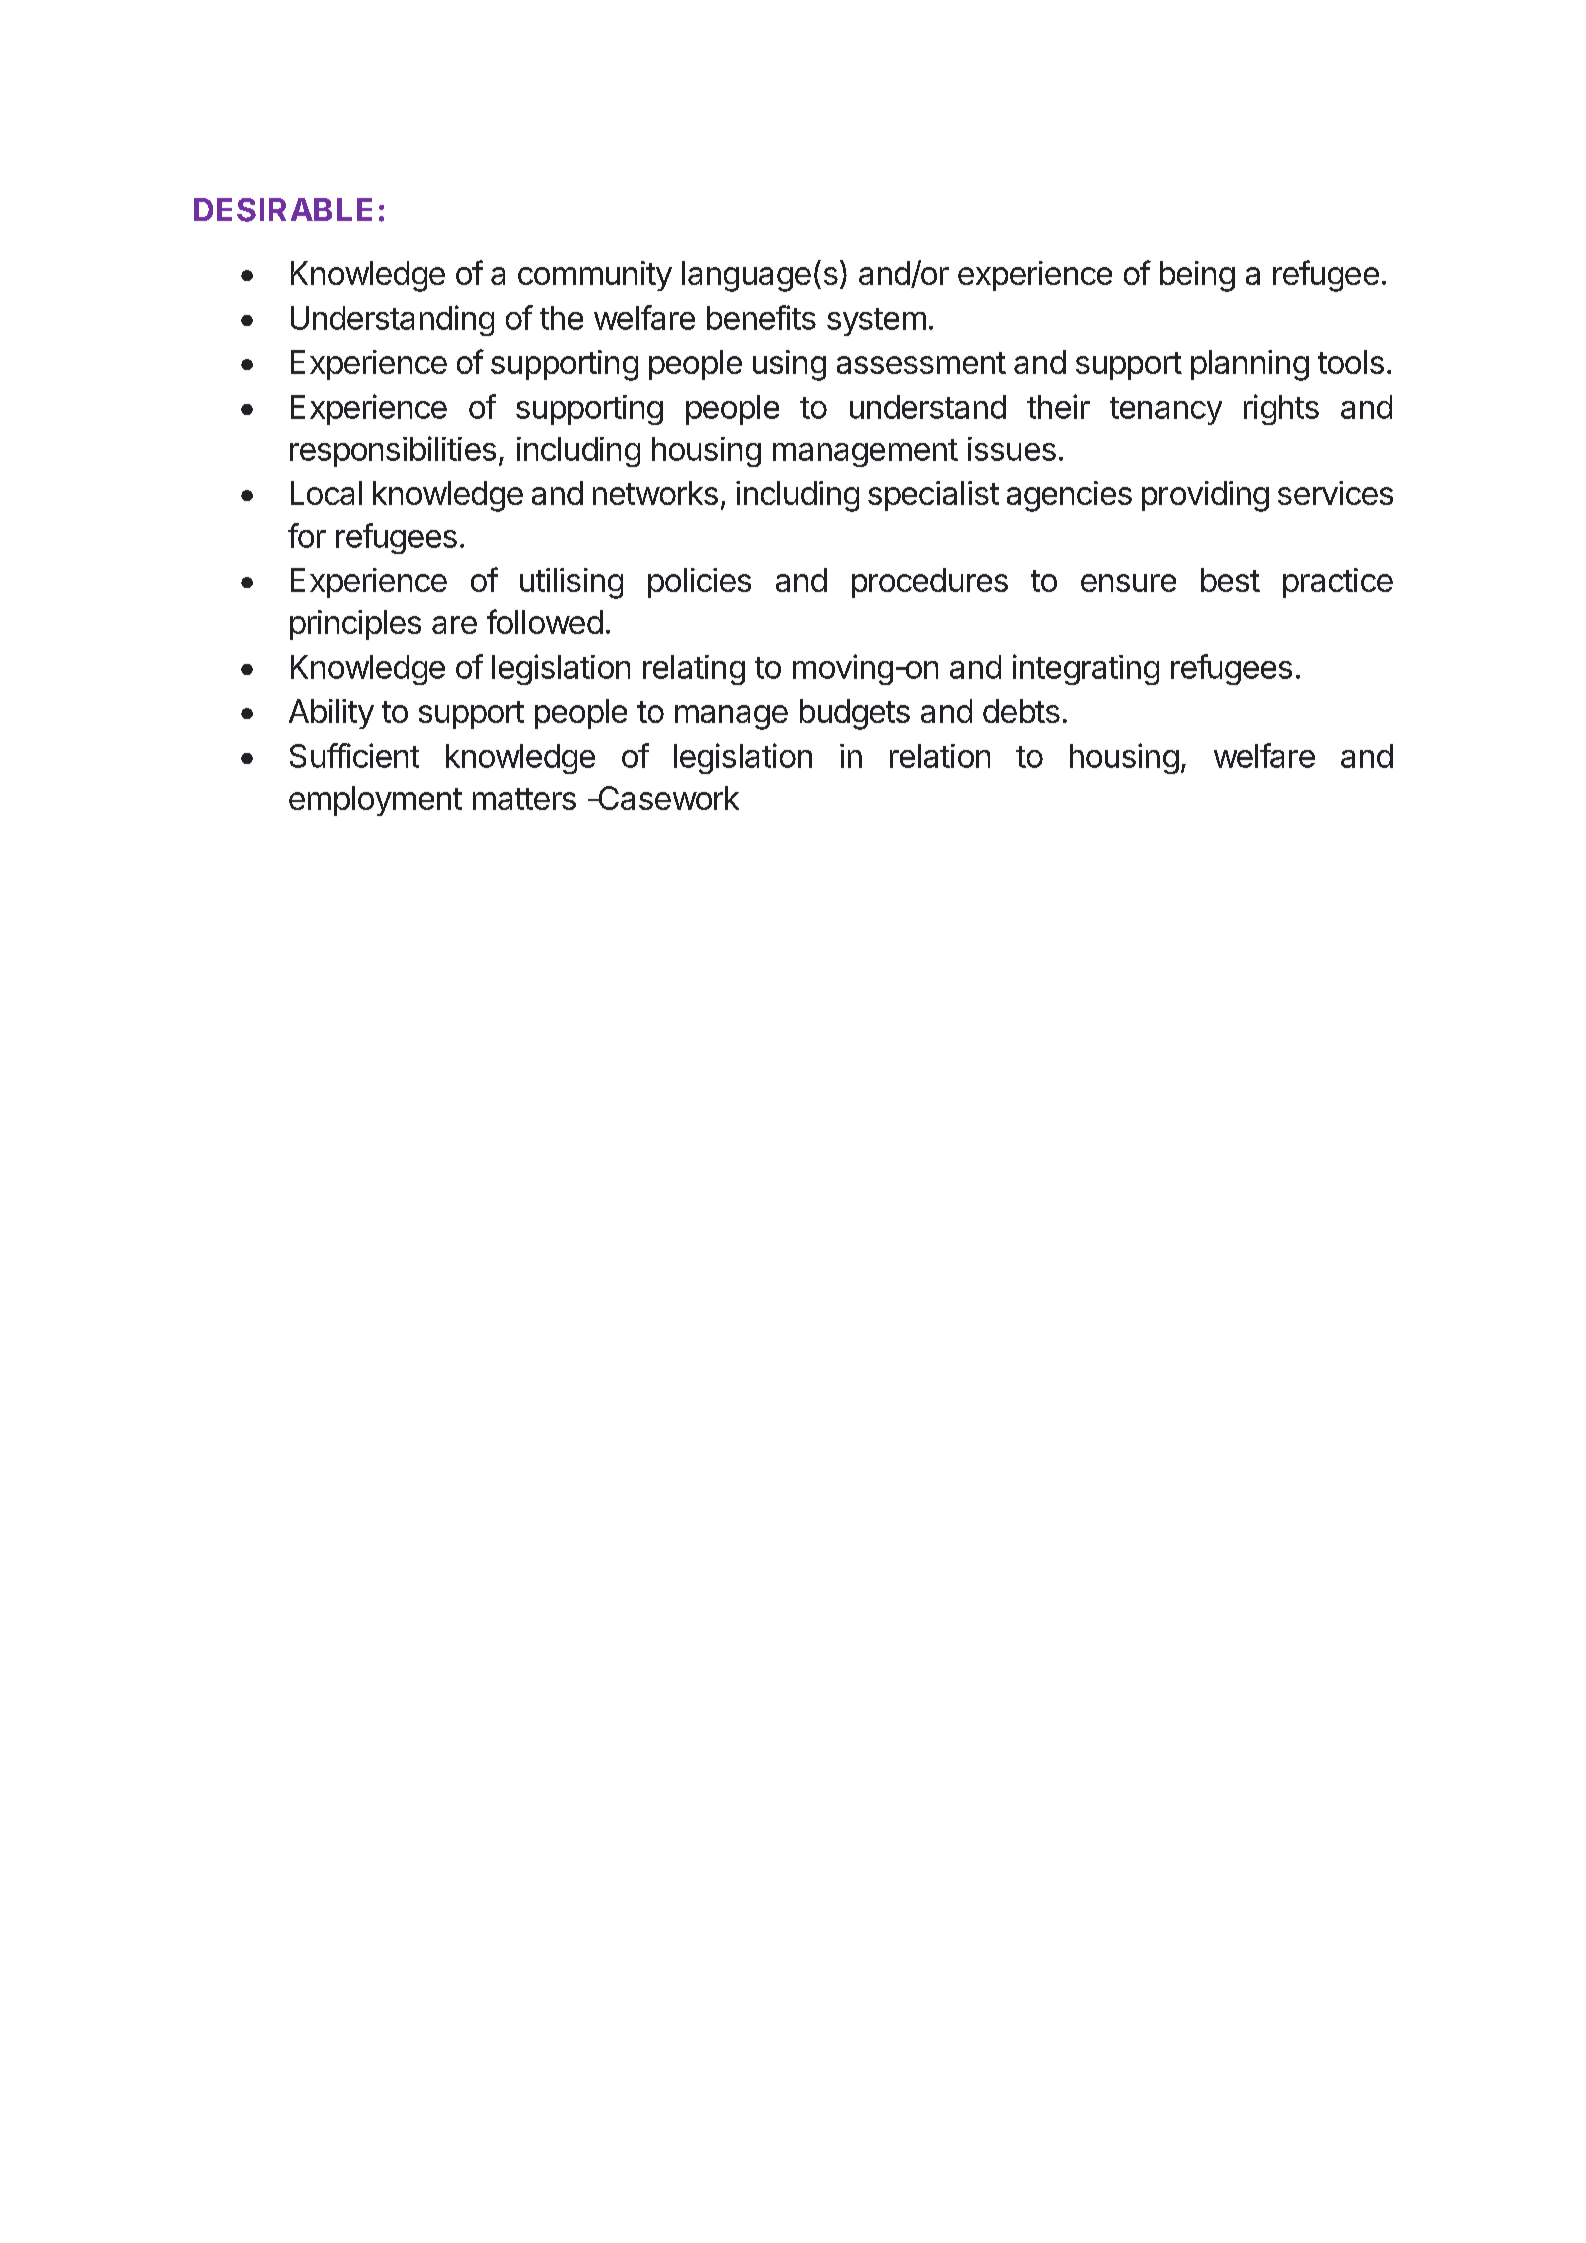  I want to click on specialist, so click(933, 496).
